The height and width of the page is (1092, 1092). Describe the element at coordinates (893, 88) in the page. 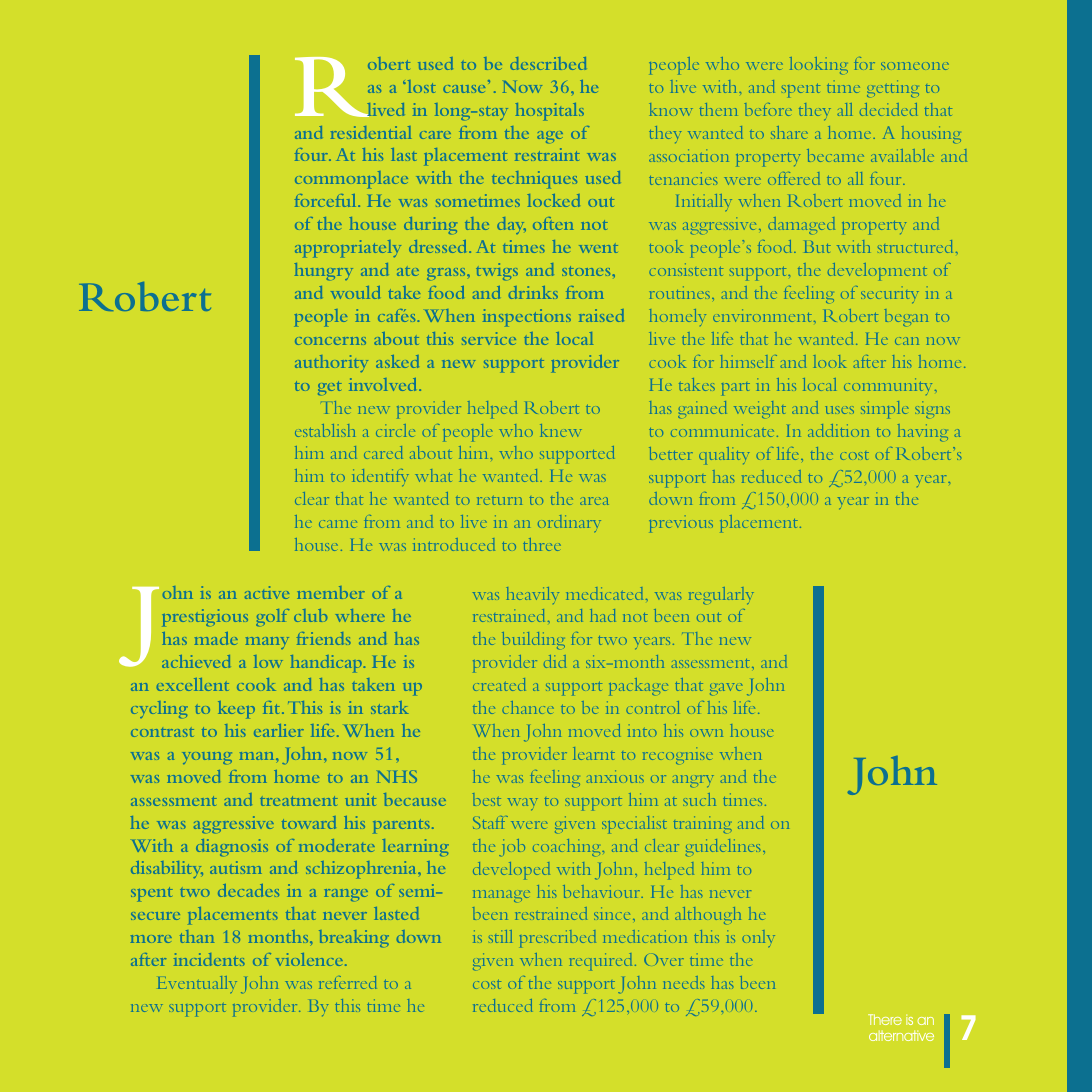

I see `getting` at that location.
